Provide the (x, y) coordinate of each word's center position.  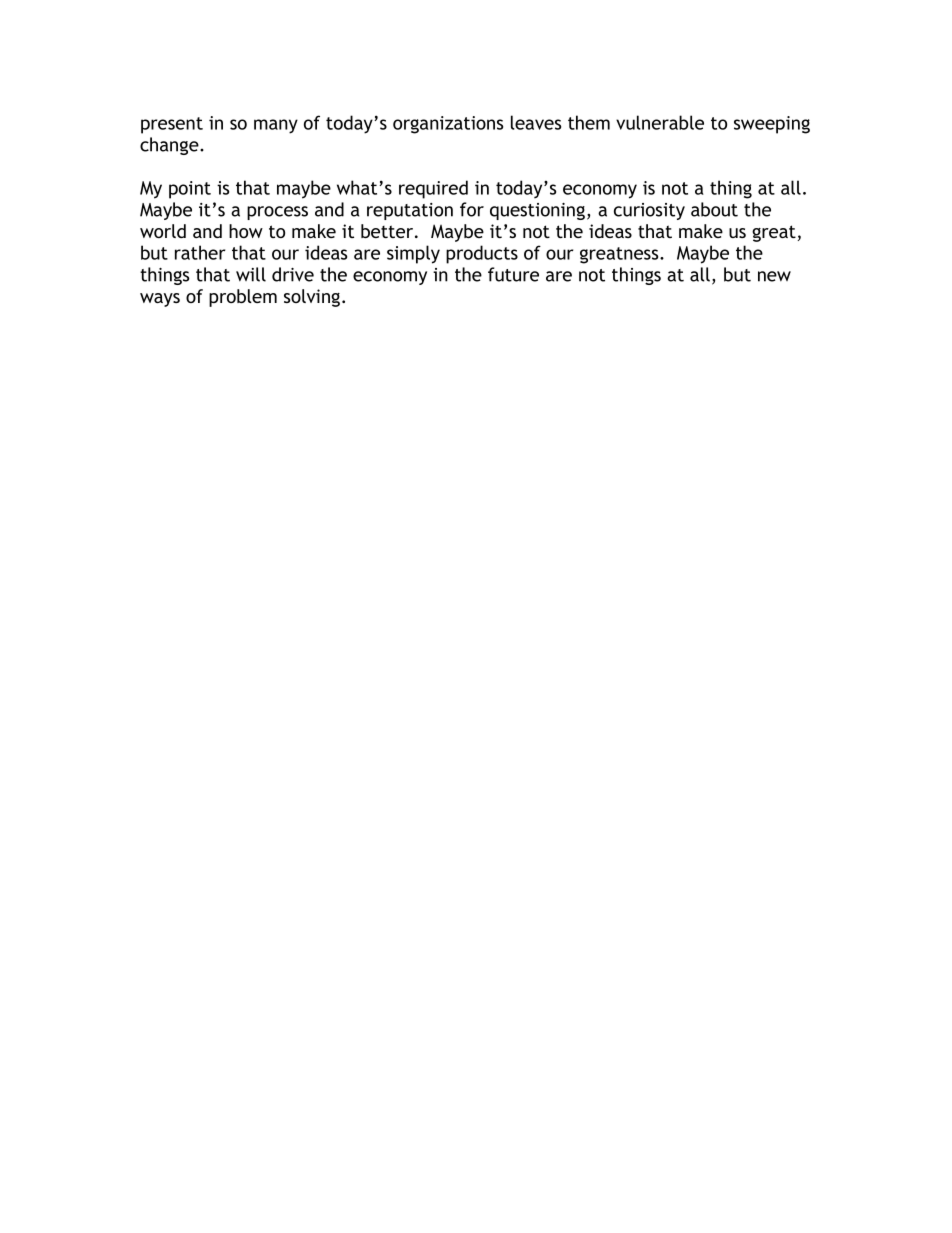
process (277, 213)
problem (243, 298)
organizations (448, 125)
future (513, 274)
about (714, 209)
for (472, 209)
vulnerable (660, 122)
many (276, 126)
